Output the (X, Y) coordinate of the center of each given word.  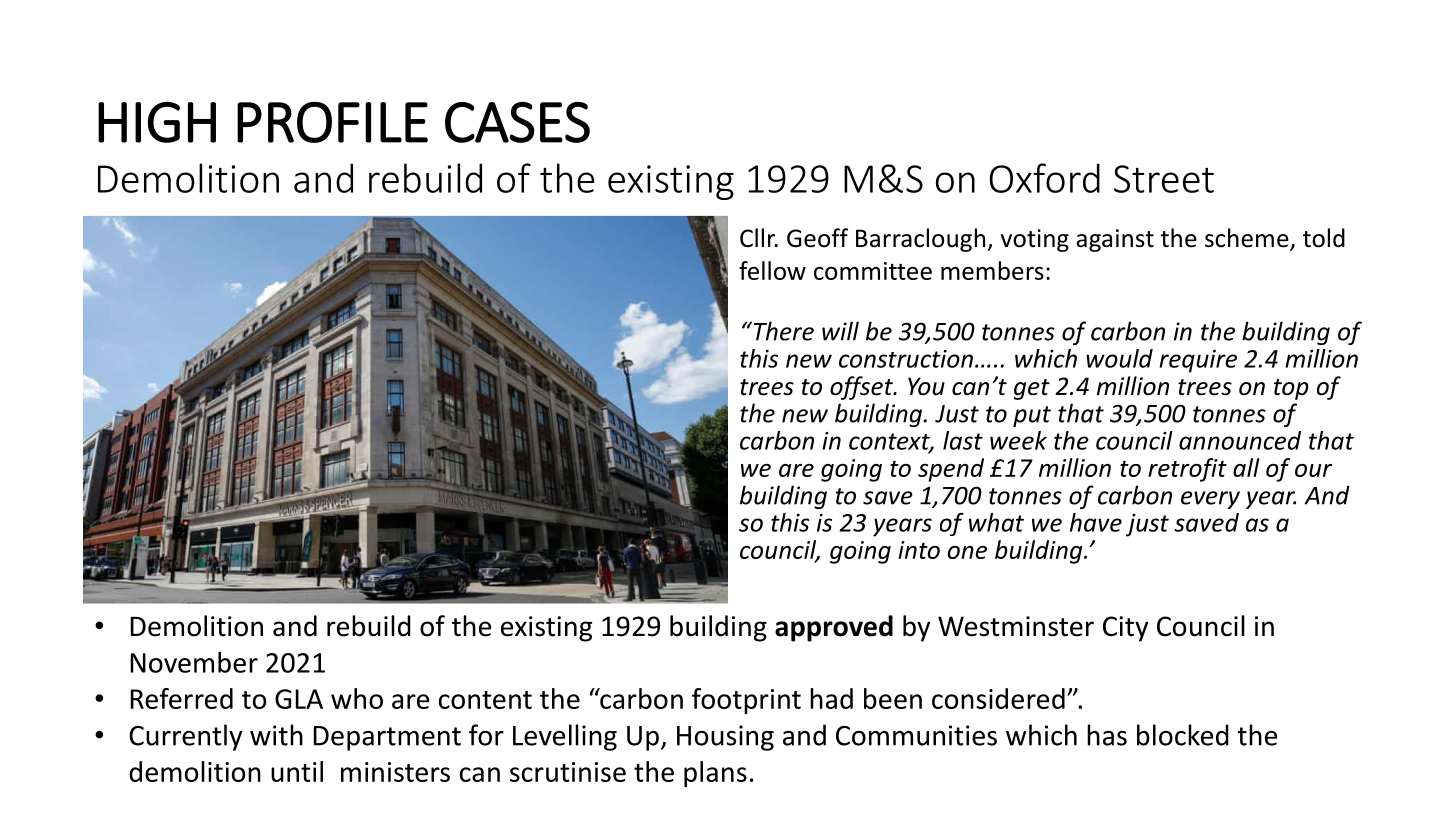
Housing (725, 738)
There (782, 331)
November (194, 662)
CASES (517, 122)
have (1096, 522)
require (1198, 361)
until (297, 771)
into (919, 550)
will (840, 331)
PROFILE (332, 122)
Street (1164, 179)
